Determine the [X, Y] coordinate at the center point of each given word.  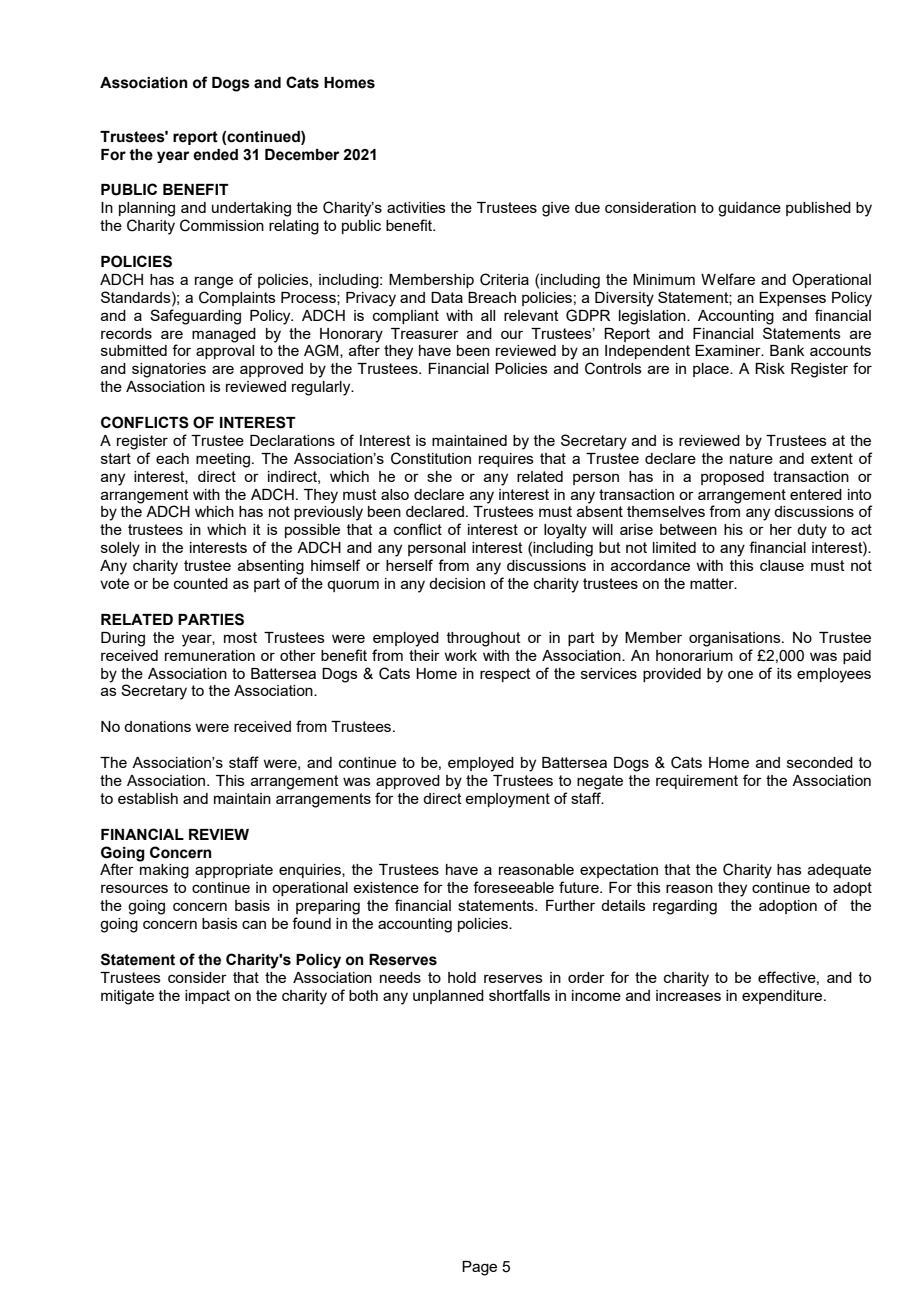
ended [215, 155]
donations [157, 726]
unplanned [448, 997]
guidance [749, 209]
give [556, 209]
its [784, 673]
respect [505, 675]
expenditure [783, 997]
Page [479, 1268]
